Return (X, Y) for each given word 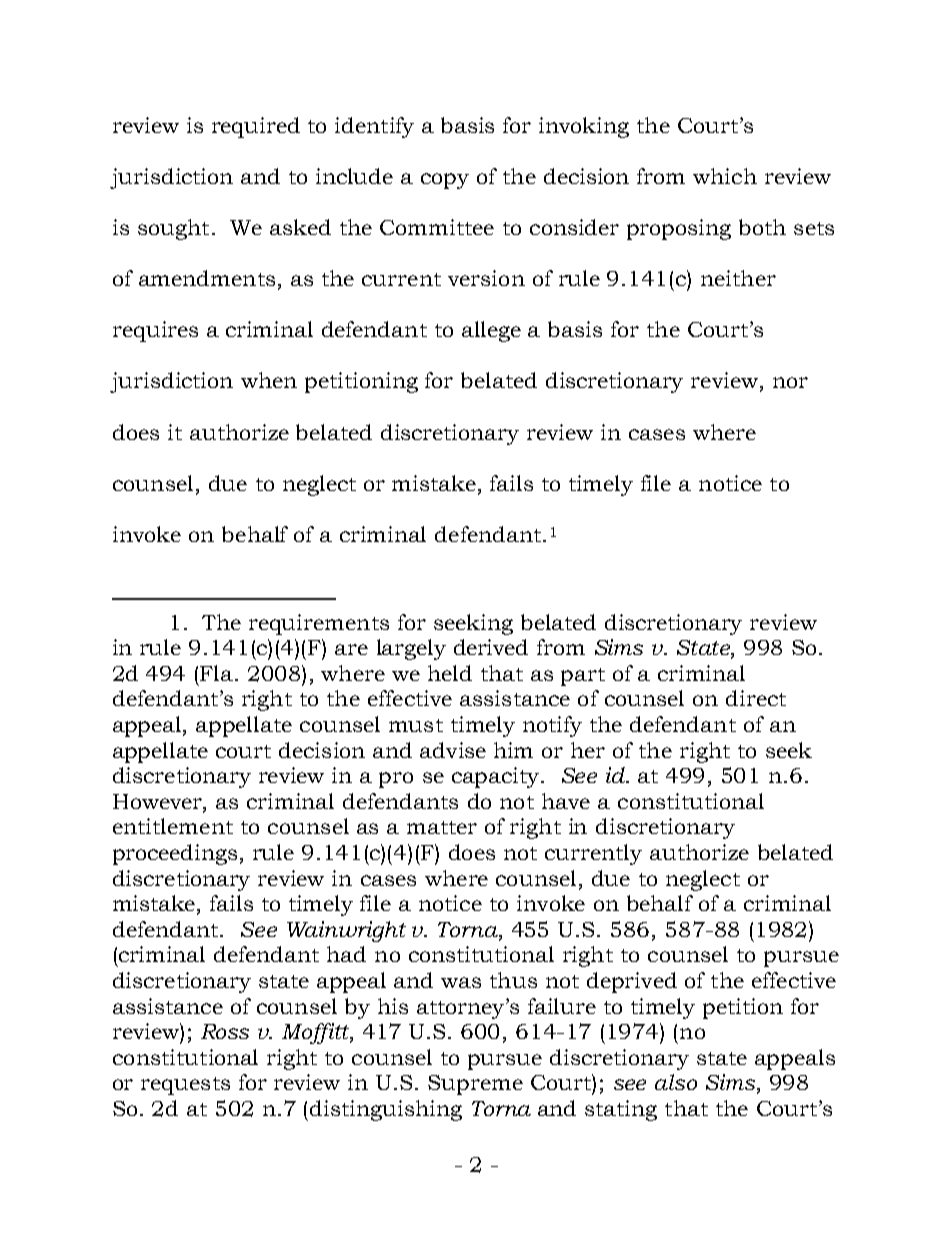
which (725, 176)
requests (185, 1086)
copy (445, 181)
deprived (632, 982)
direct (756, 698)
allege (491, 331)
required (256, 127)
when (269, 380)
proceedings (175, 854)
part (583, 677)
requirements (319, 624)
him (513, 750)
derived (491, 647)
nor (790, 382)
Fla (218, 673)
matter (442, 827)
